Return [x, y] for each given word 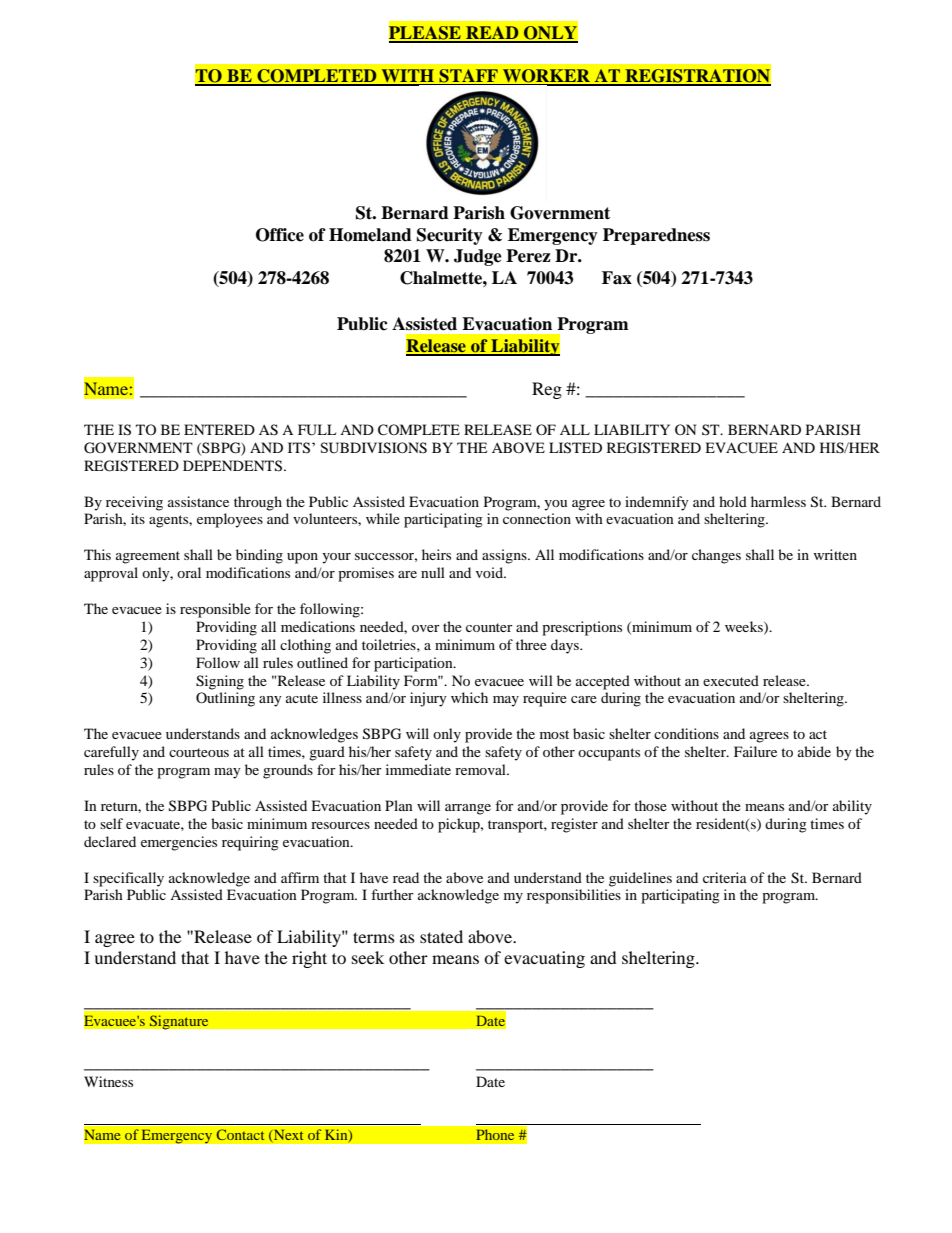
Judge [478, 257]
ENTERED [219, 429]
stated [441, 936]
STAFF [468, 77]
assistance [198, 501]
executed [731, 680]
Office [280, 235]
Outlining [225, 699]
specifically [128, 879]
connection [537, 518]
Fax [617, 278]
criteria [725, 877]
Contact [240, 1135]
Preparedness [656, 236]
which [469, 697]
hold [733, 501]
